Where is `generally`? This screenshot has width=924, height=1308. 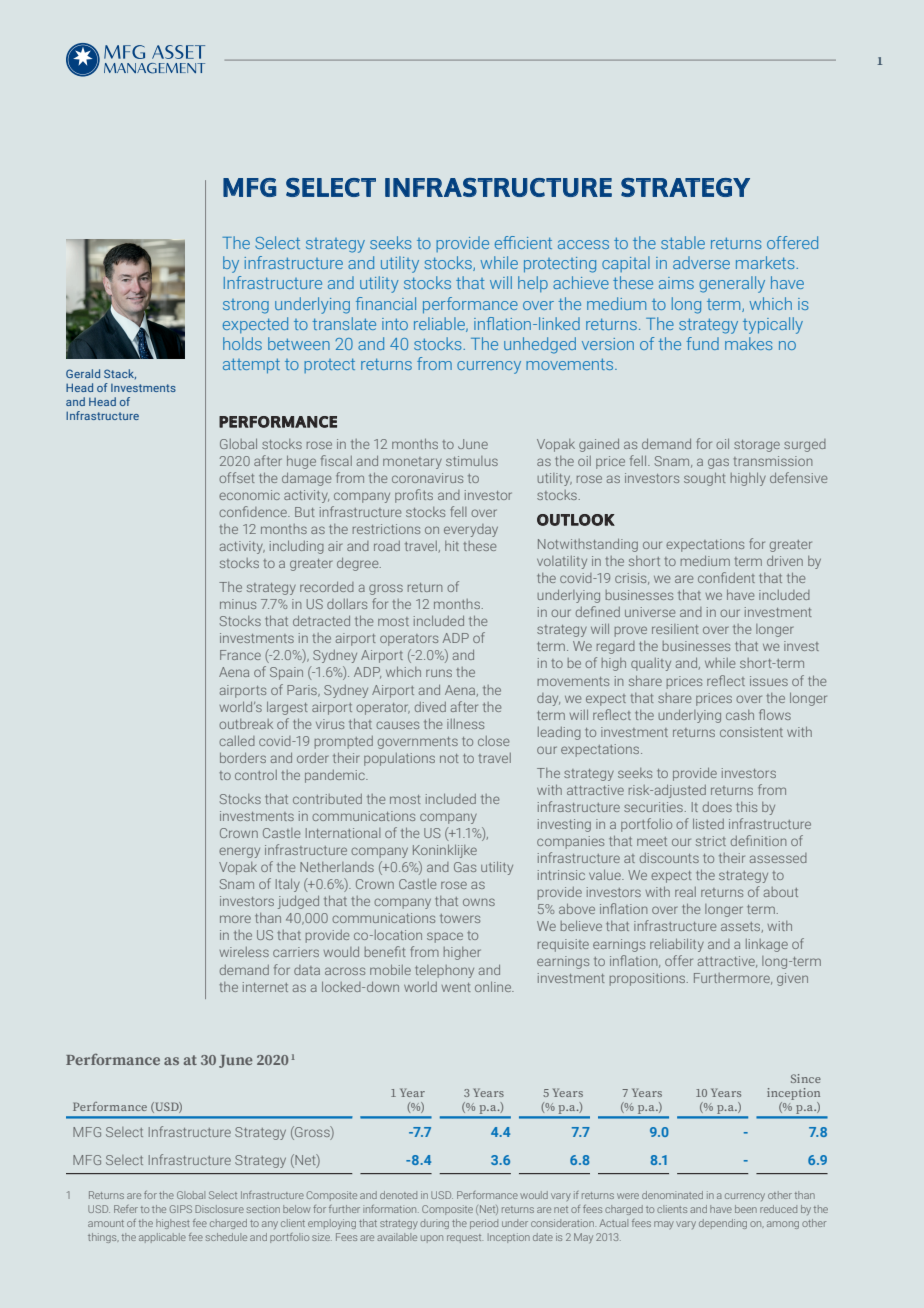 generally is located at coordinates (732, 284).
